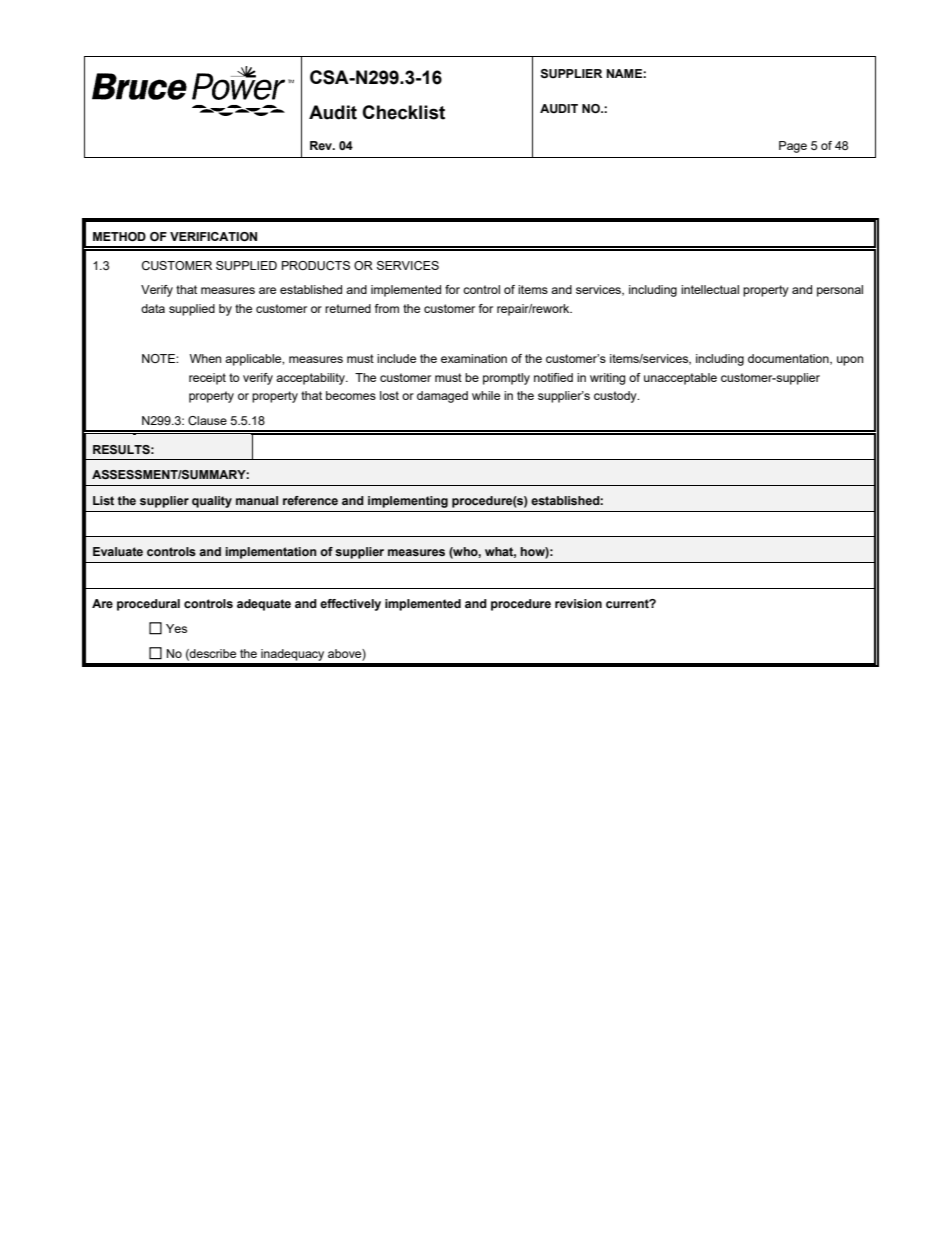  What do you see at coordinates (316, 265) in the screenshot?
I see `PRODUCTS` at bounding box center [316, 265].
